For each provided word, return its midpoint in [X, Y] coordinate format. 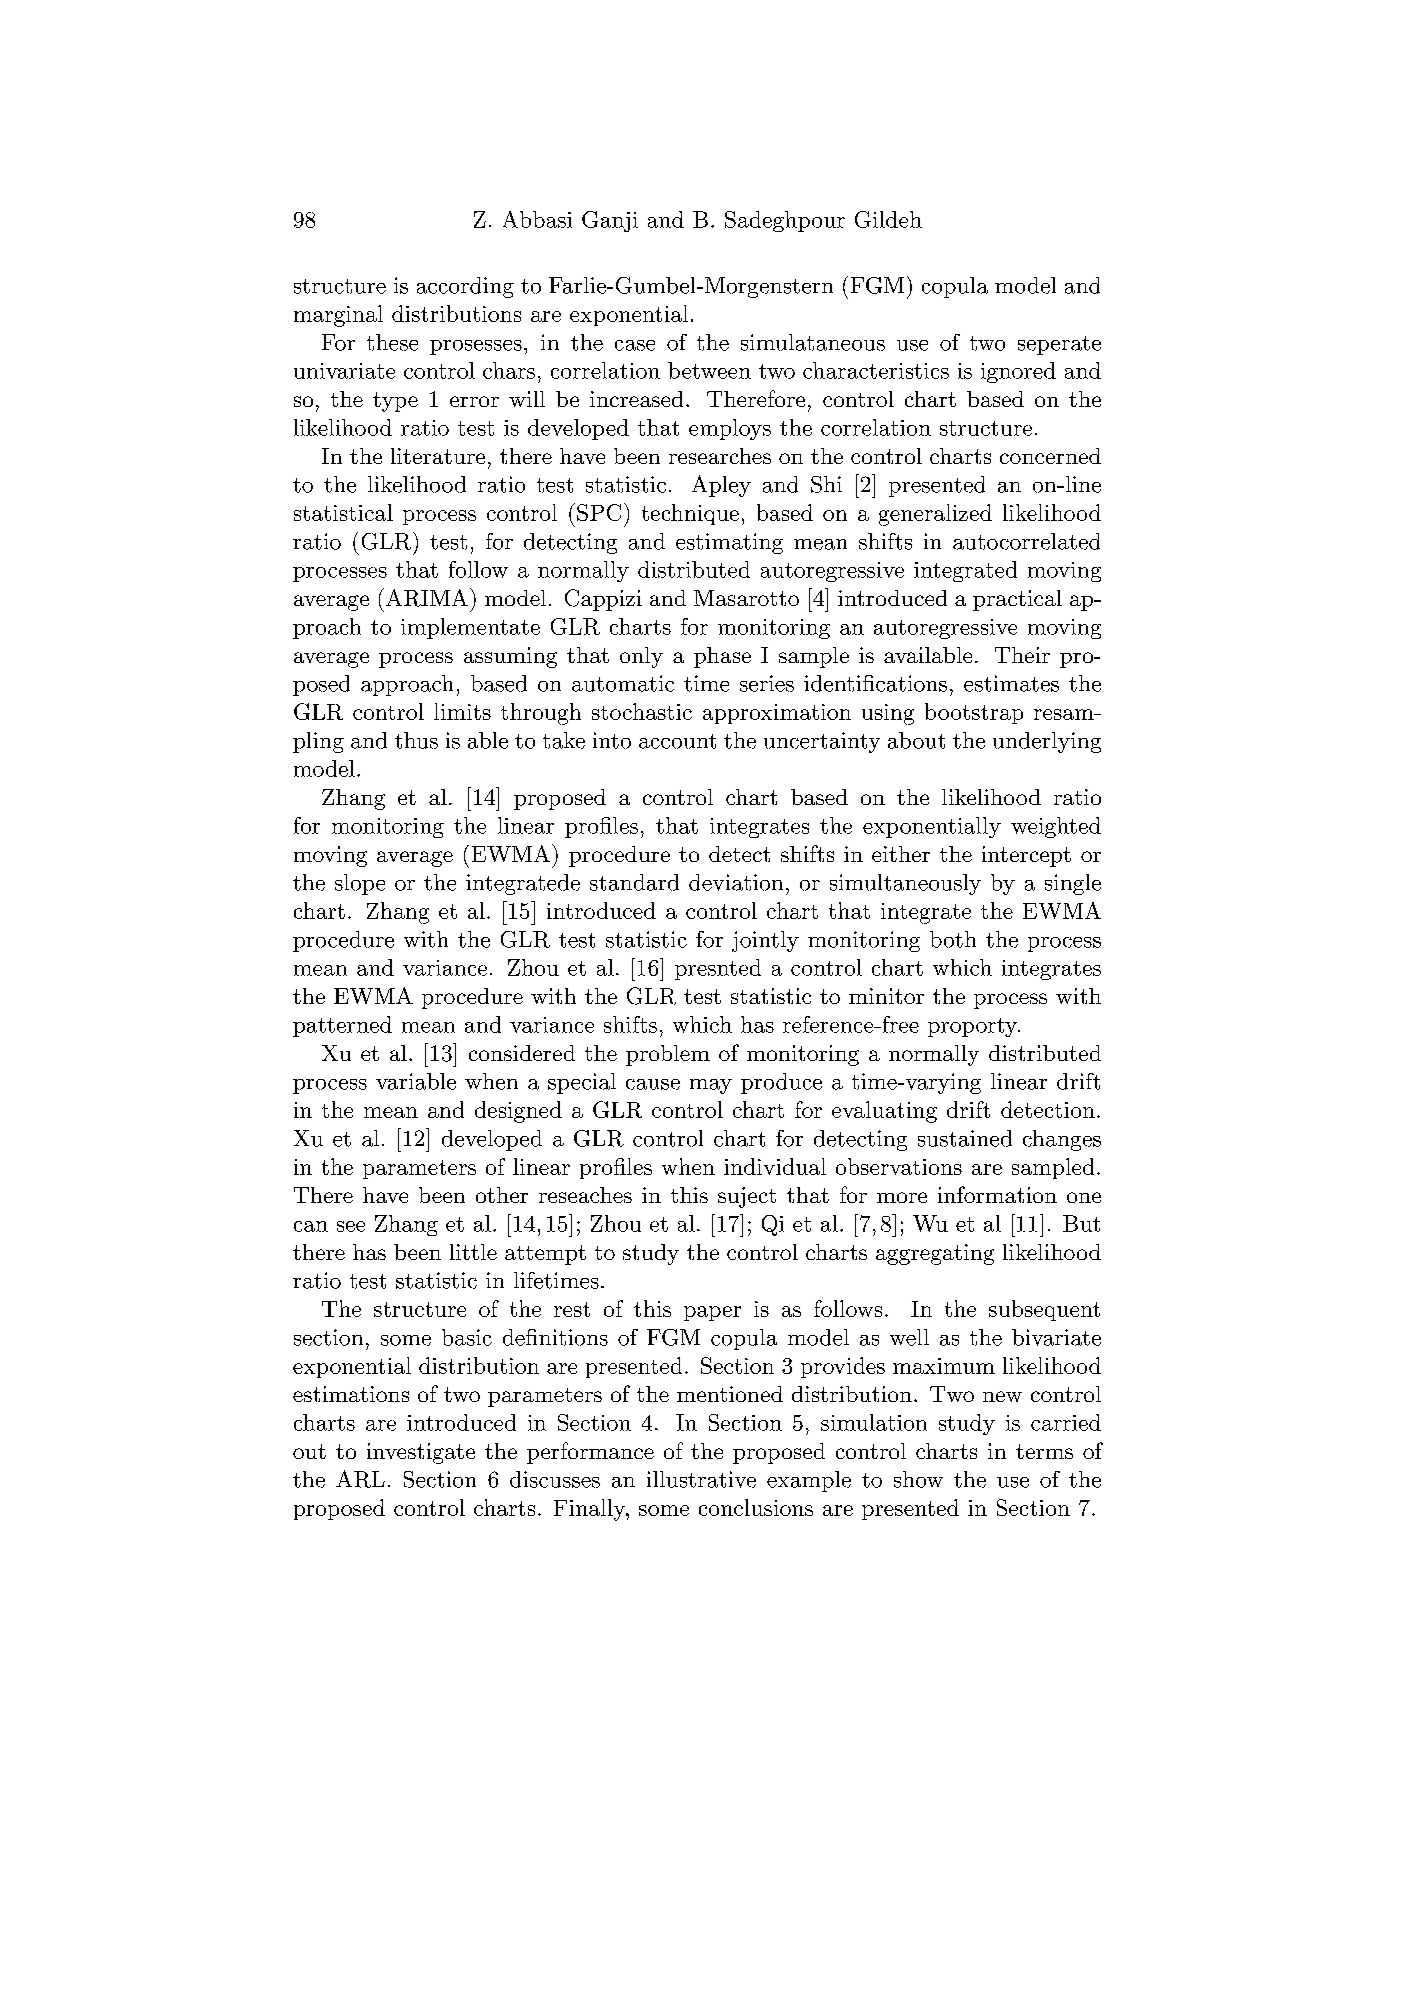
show [918, 1479]
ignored [1018, 372]
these [392, 342]
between [709, 370]
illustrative [701, 1479]
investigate [421, 1453]
